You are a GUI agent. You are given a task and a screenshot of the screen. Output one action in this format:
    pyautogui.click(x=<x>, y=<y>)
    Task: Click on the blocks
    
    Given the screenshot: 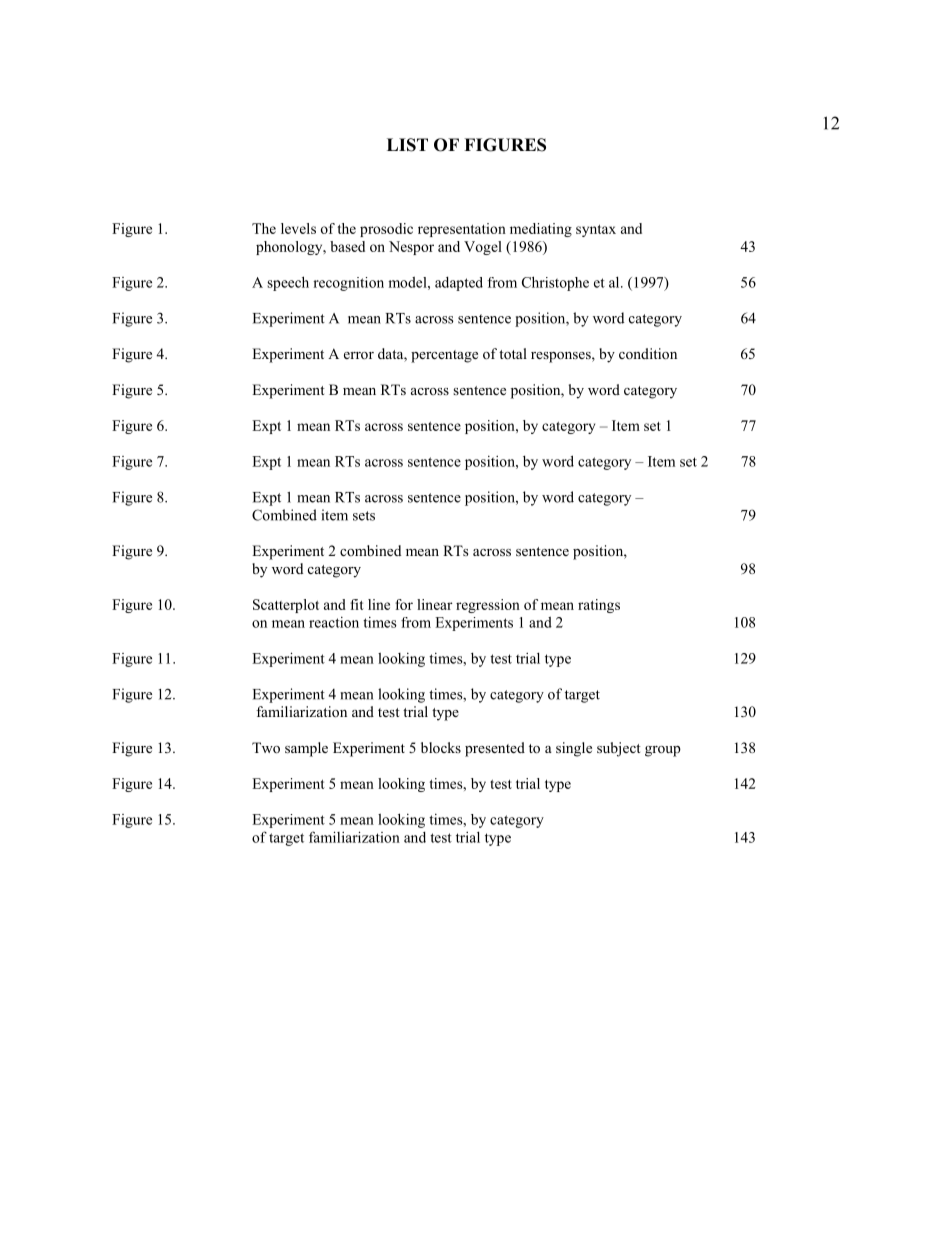 What is the action you would take?
    pyautogui.click(x=441, y=747)
